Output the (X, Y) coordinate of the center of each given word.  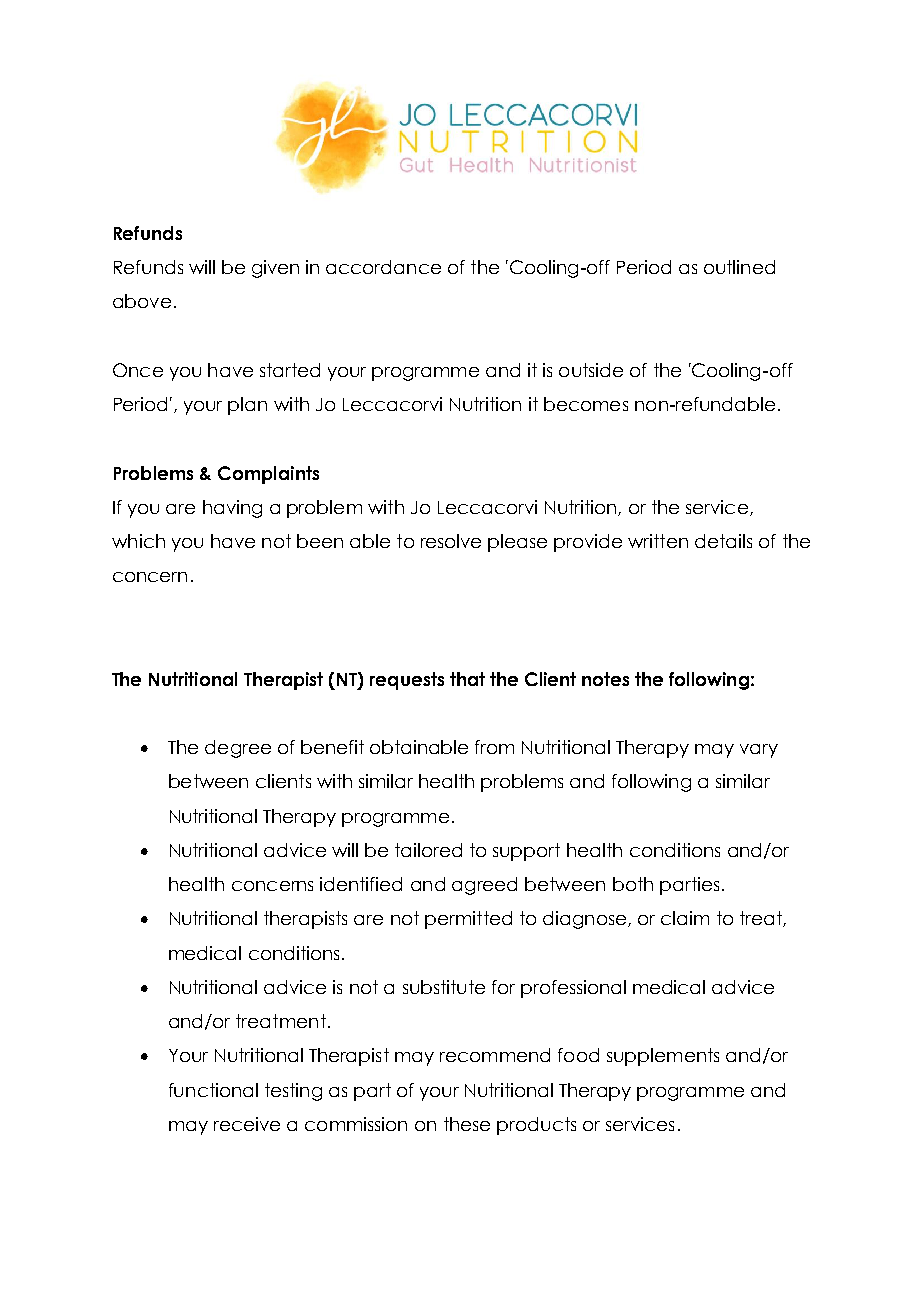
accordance (383, 267)
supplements (663, 1057)
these (467, 1124)
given (275, 269)
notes (605, 679)
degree (238, 749)
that (467, 679)
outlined (739, 267)
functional (213, 1090)
